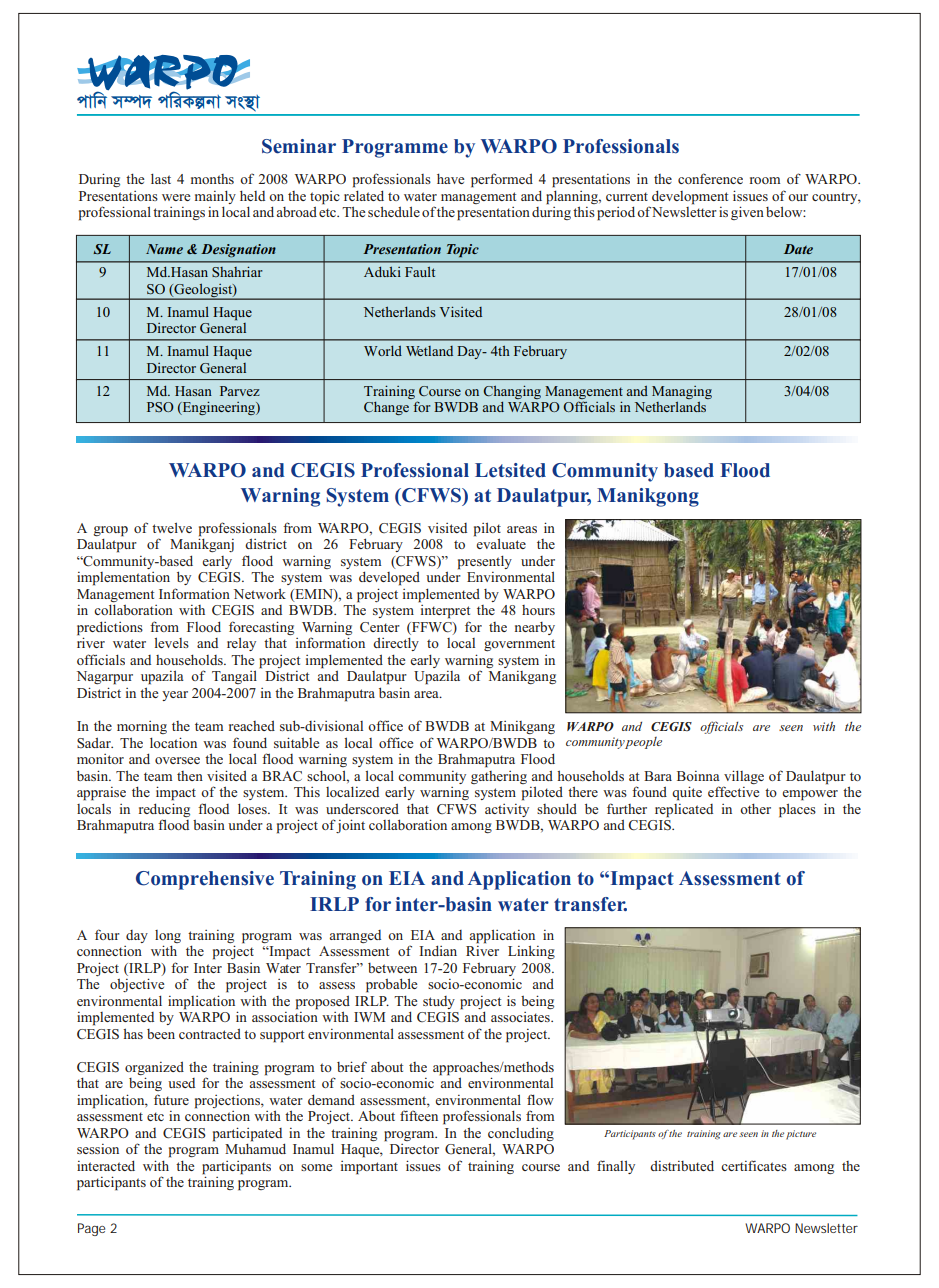 The image size is (939, 1288). Describe the element at coordinates (747, 213) in the screenshot. I see `given` at that location.
